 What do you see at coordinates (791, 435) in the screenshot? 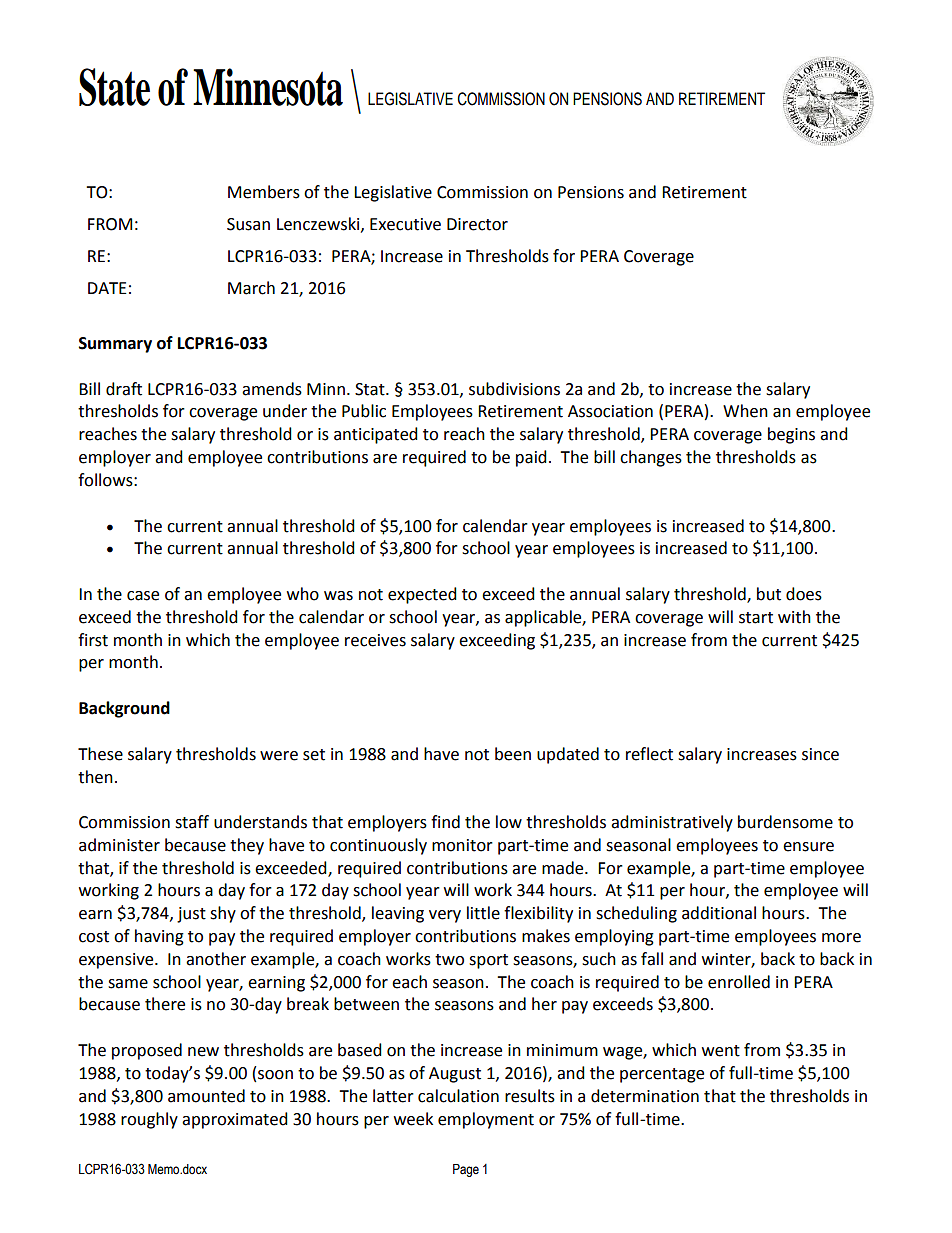
I see `begins` at bounding box center [791, 435].
